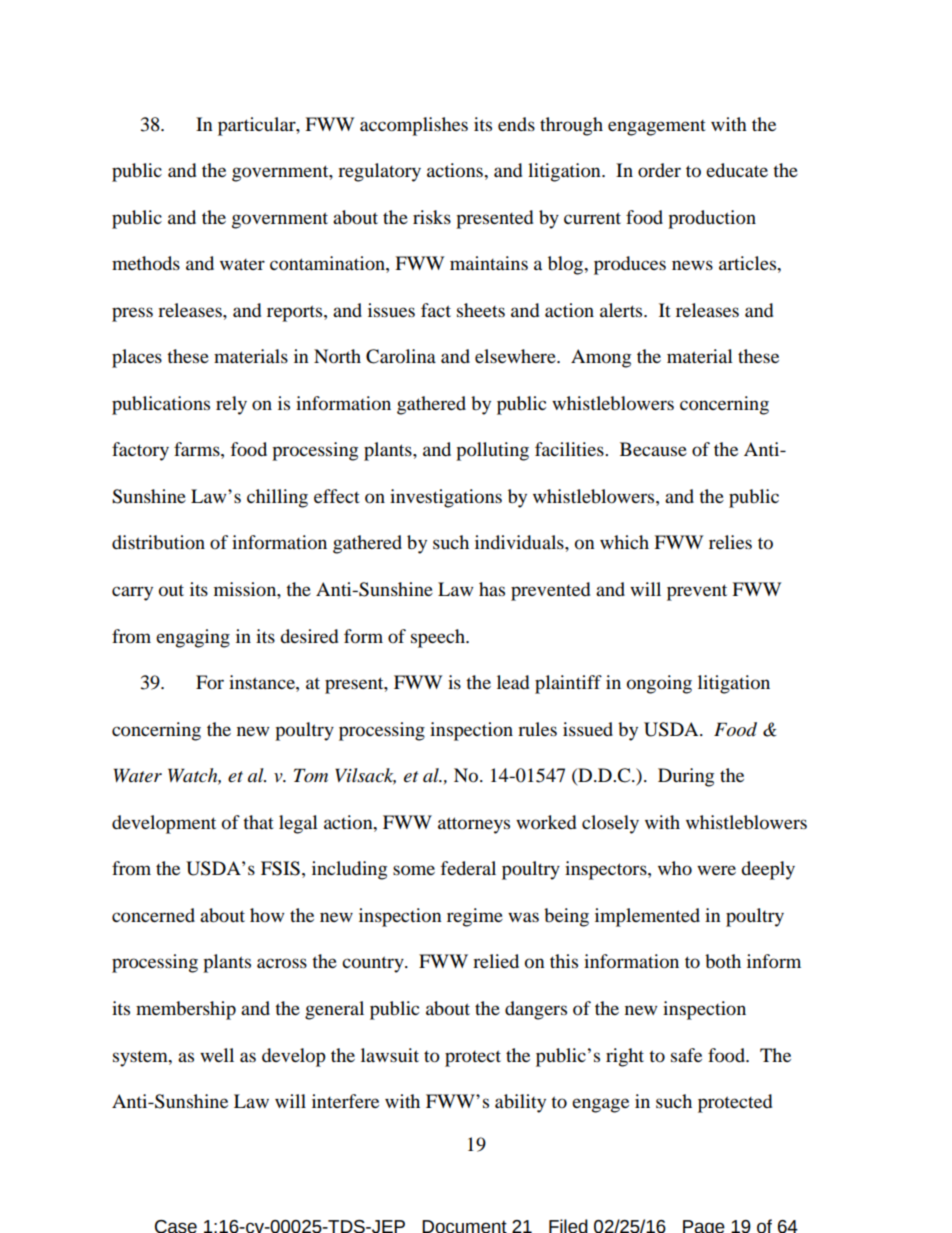 Image resolution: width=952 pixels, height=1233 pixels. Describe the element at coordinates (414, 126) in the page. I see `accomplishes` at that location.
